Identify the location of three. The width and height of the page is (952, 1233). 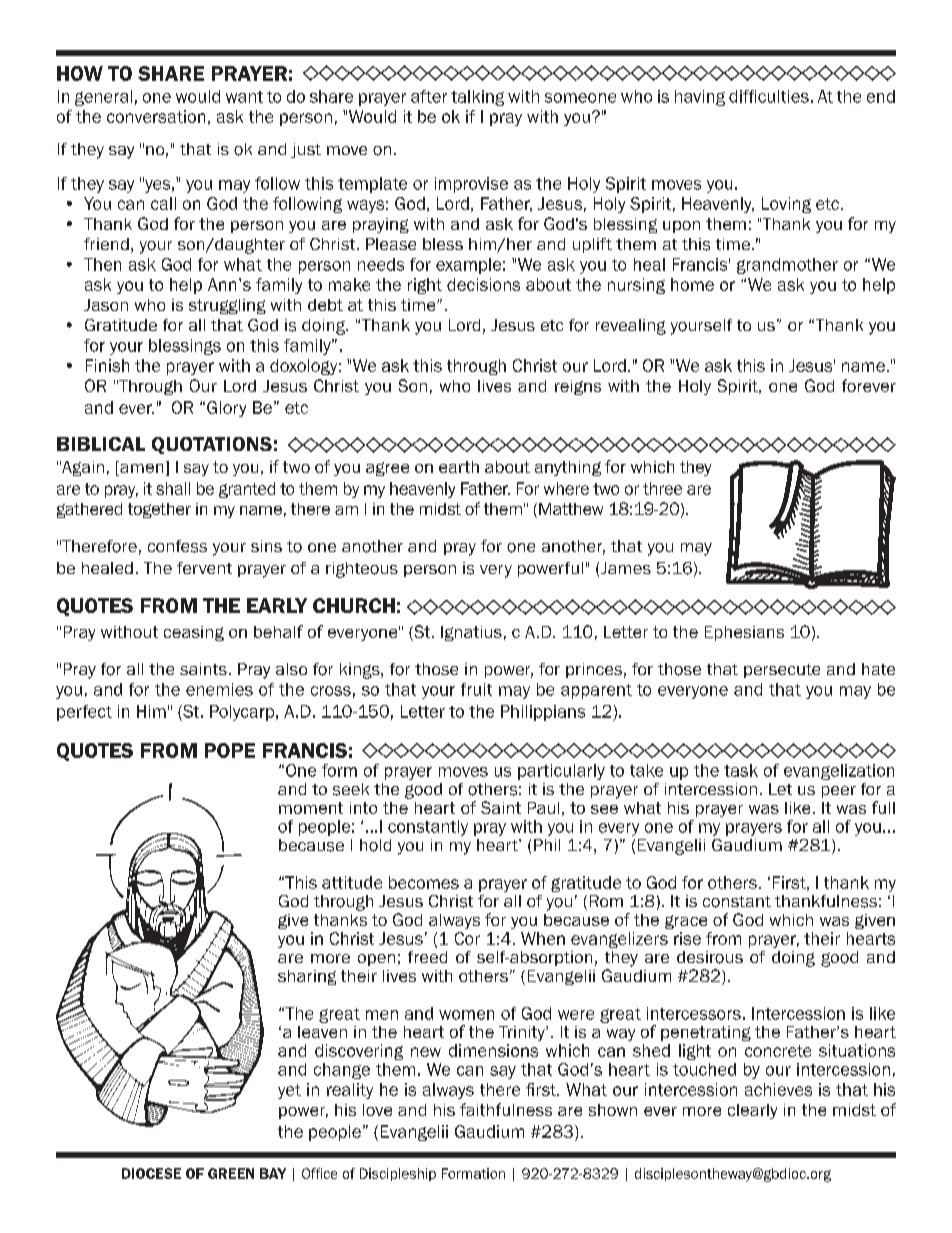
(662, 488).
